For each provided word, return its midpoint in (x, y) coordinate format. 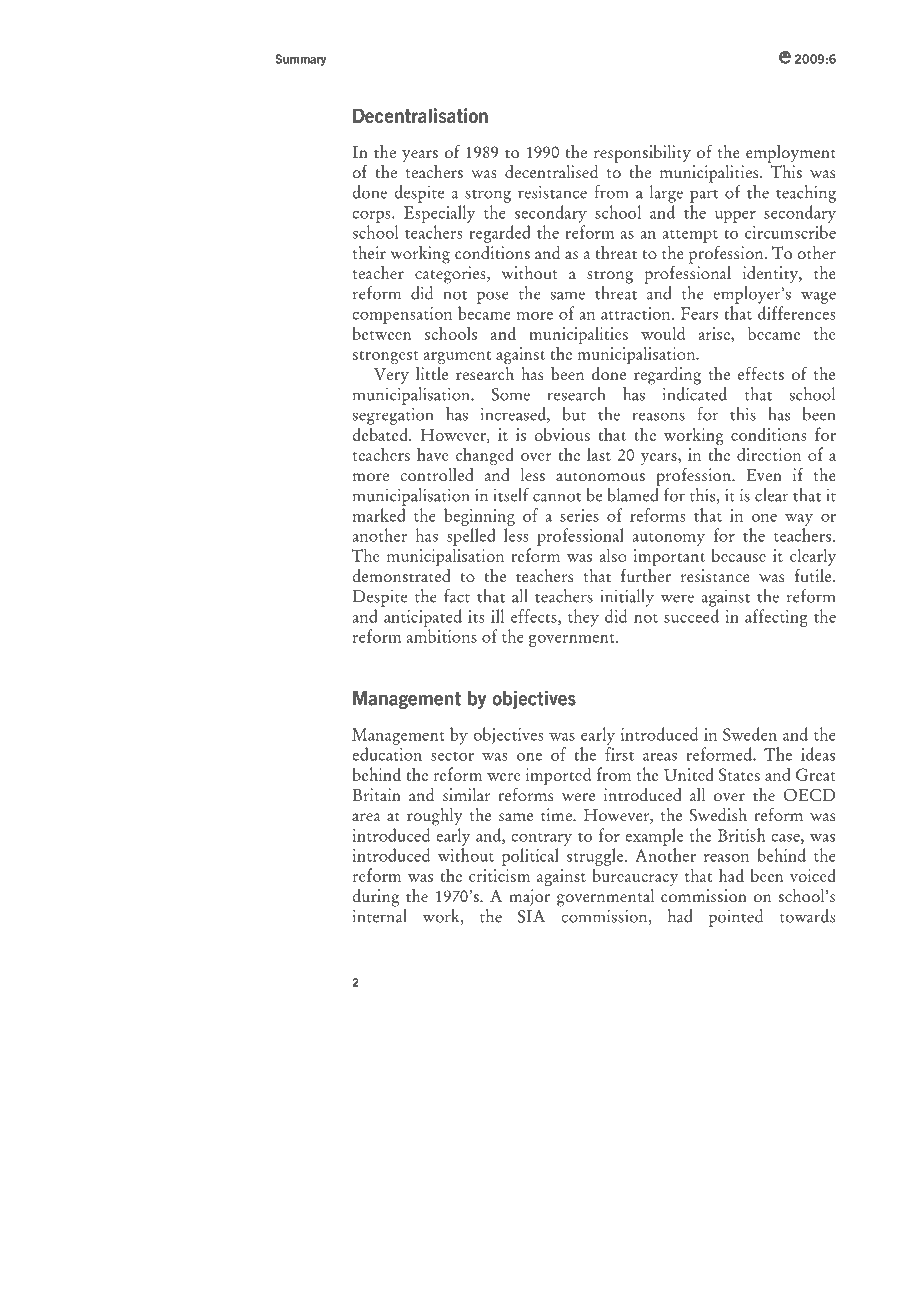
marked (379, 515)
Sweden (750, 734)
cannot (557, 497)
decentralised (551, 171)
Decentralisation (420, 115)
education (387, 754)
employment (791, 154)
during (376, 898)
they (583, 618)
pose (493, 297)
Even (764, 475)
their (369, 252)
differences (796, 313)
